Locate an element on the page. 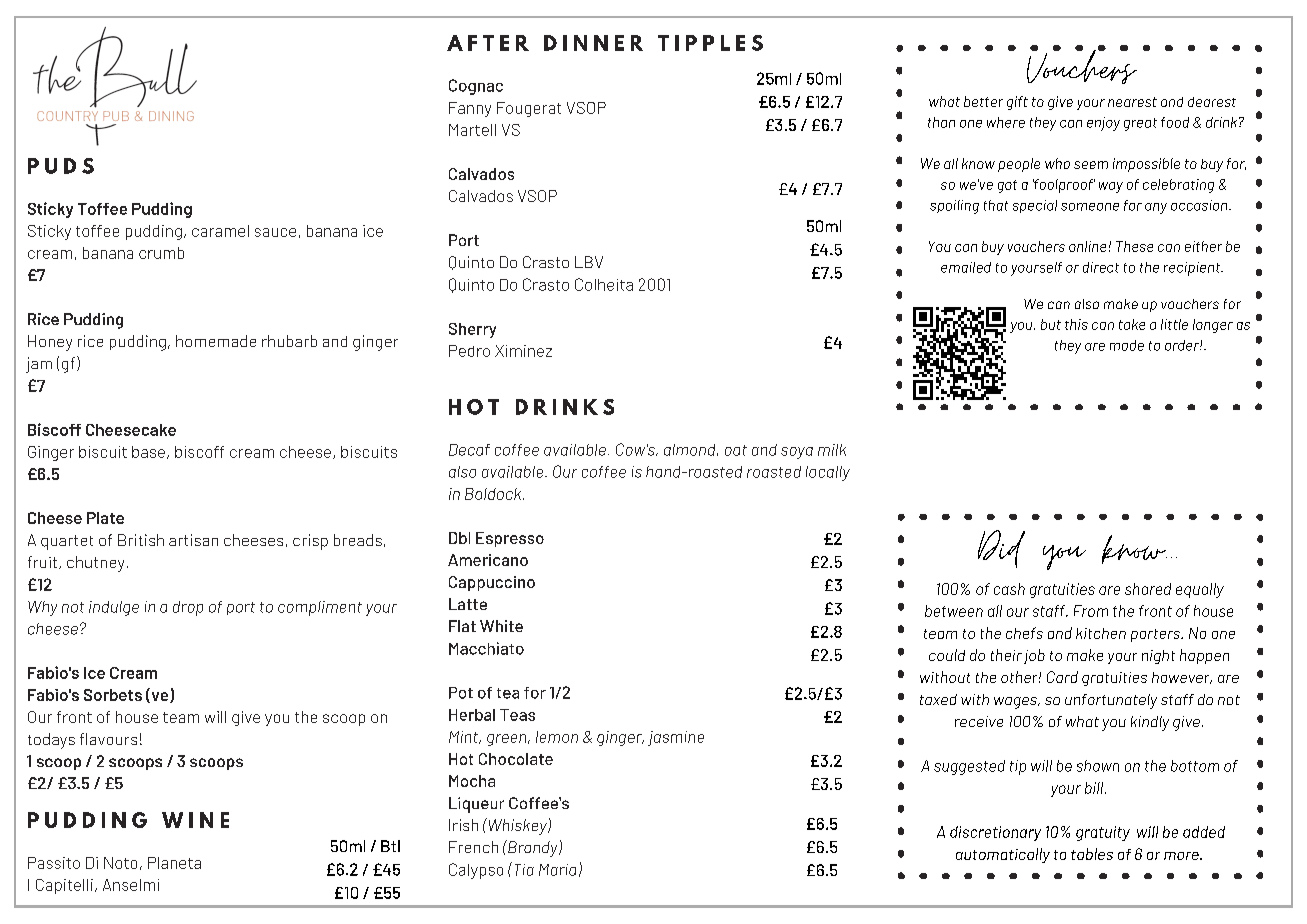 The image size is (1307, 924). Maria is located at coordinates (557, 870).
